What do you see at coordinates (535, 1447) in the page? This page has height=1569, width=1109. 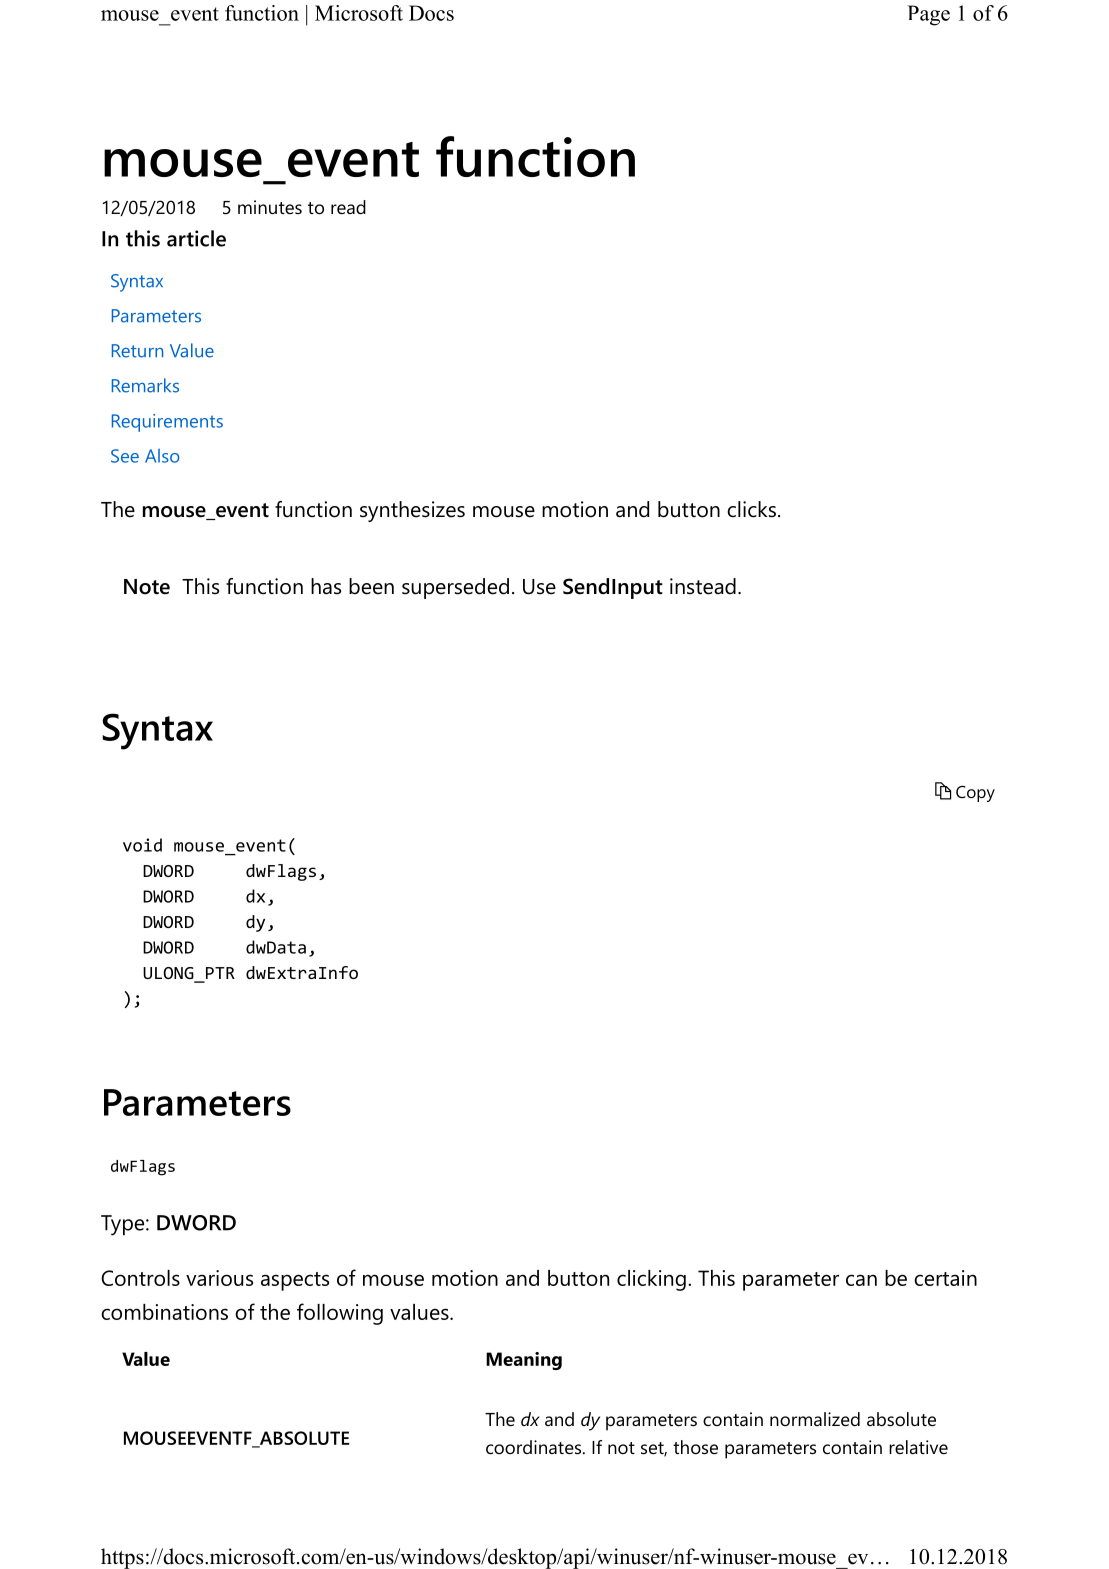 I see `coordinates` at bounding box center [535, 1447].
